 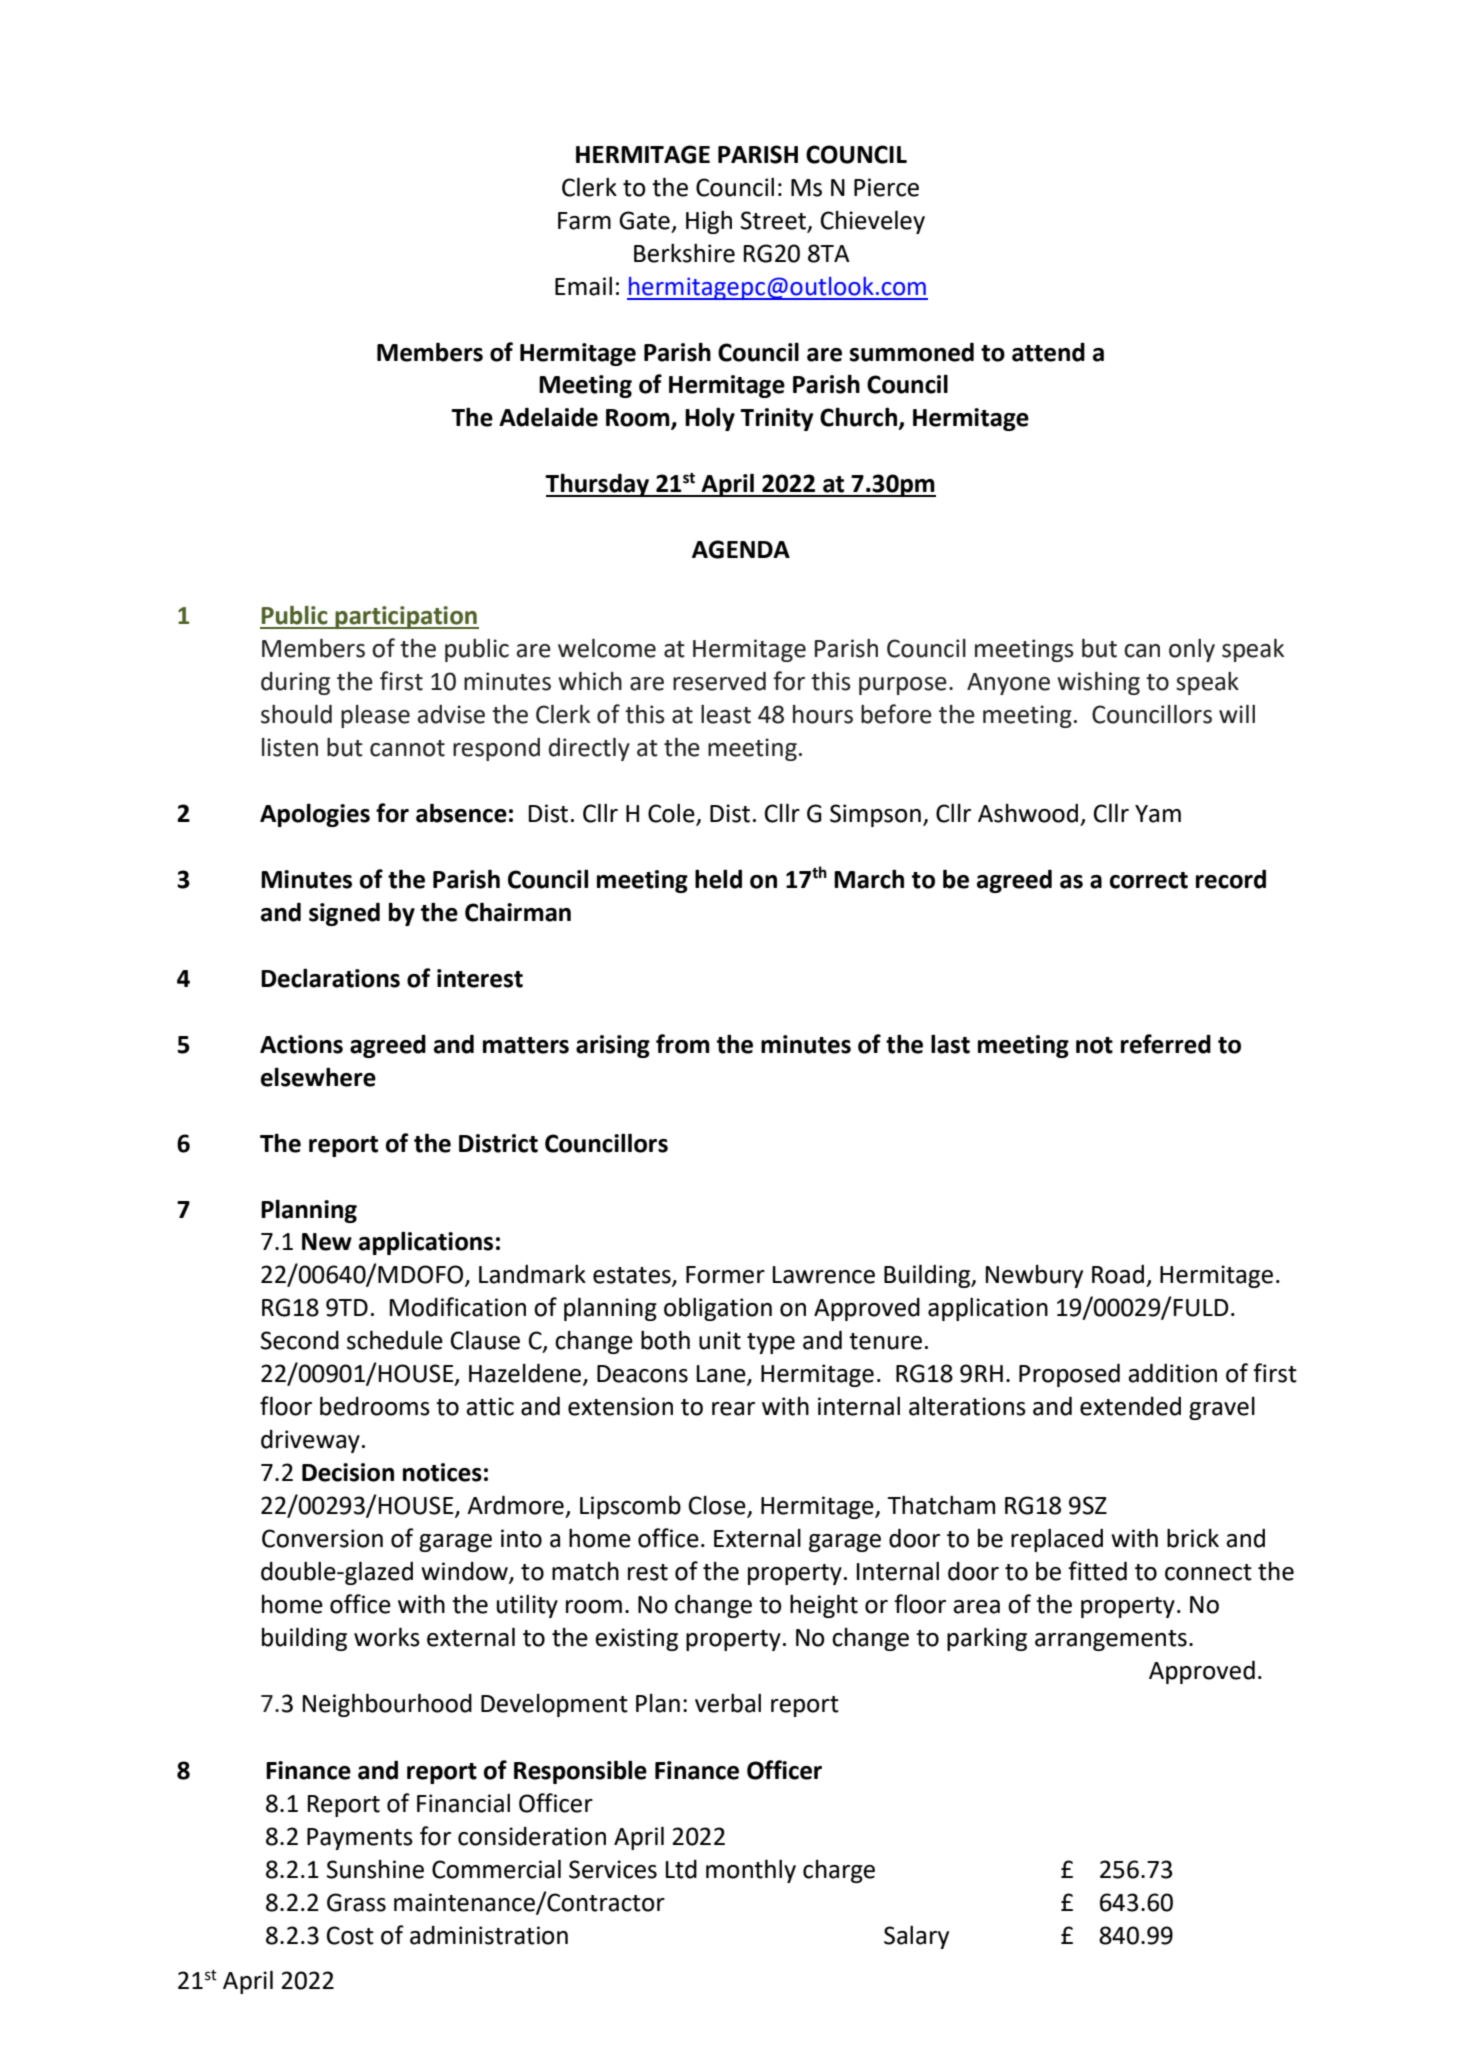 I want to click on Salary, so click(x=916, y=1937).
